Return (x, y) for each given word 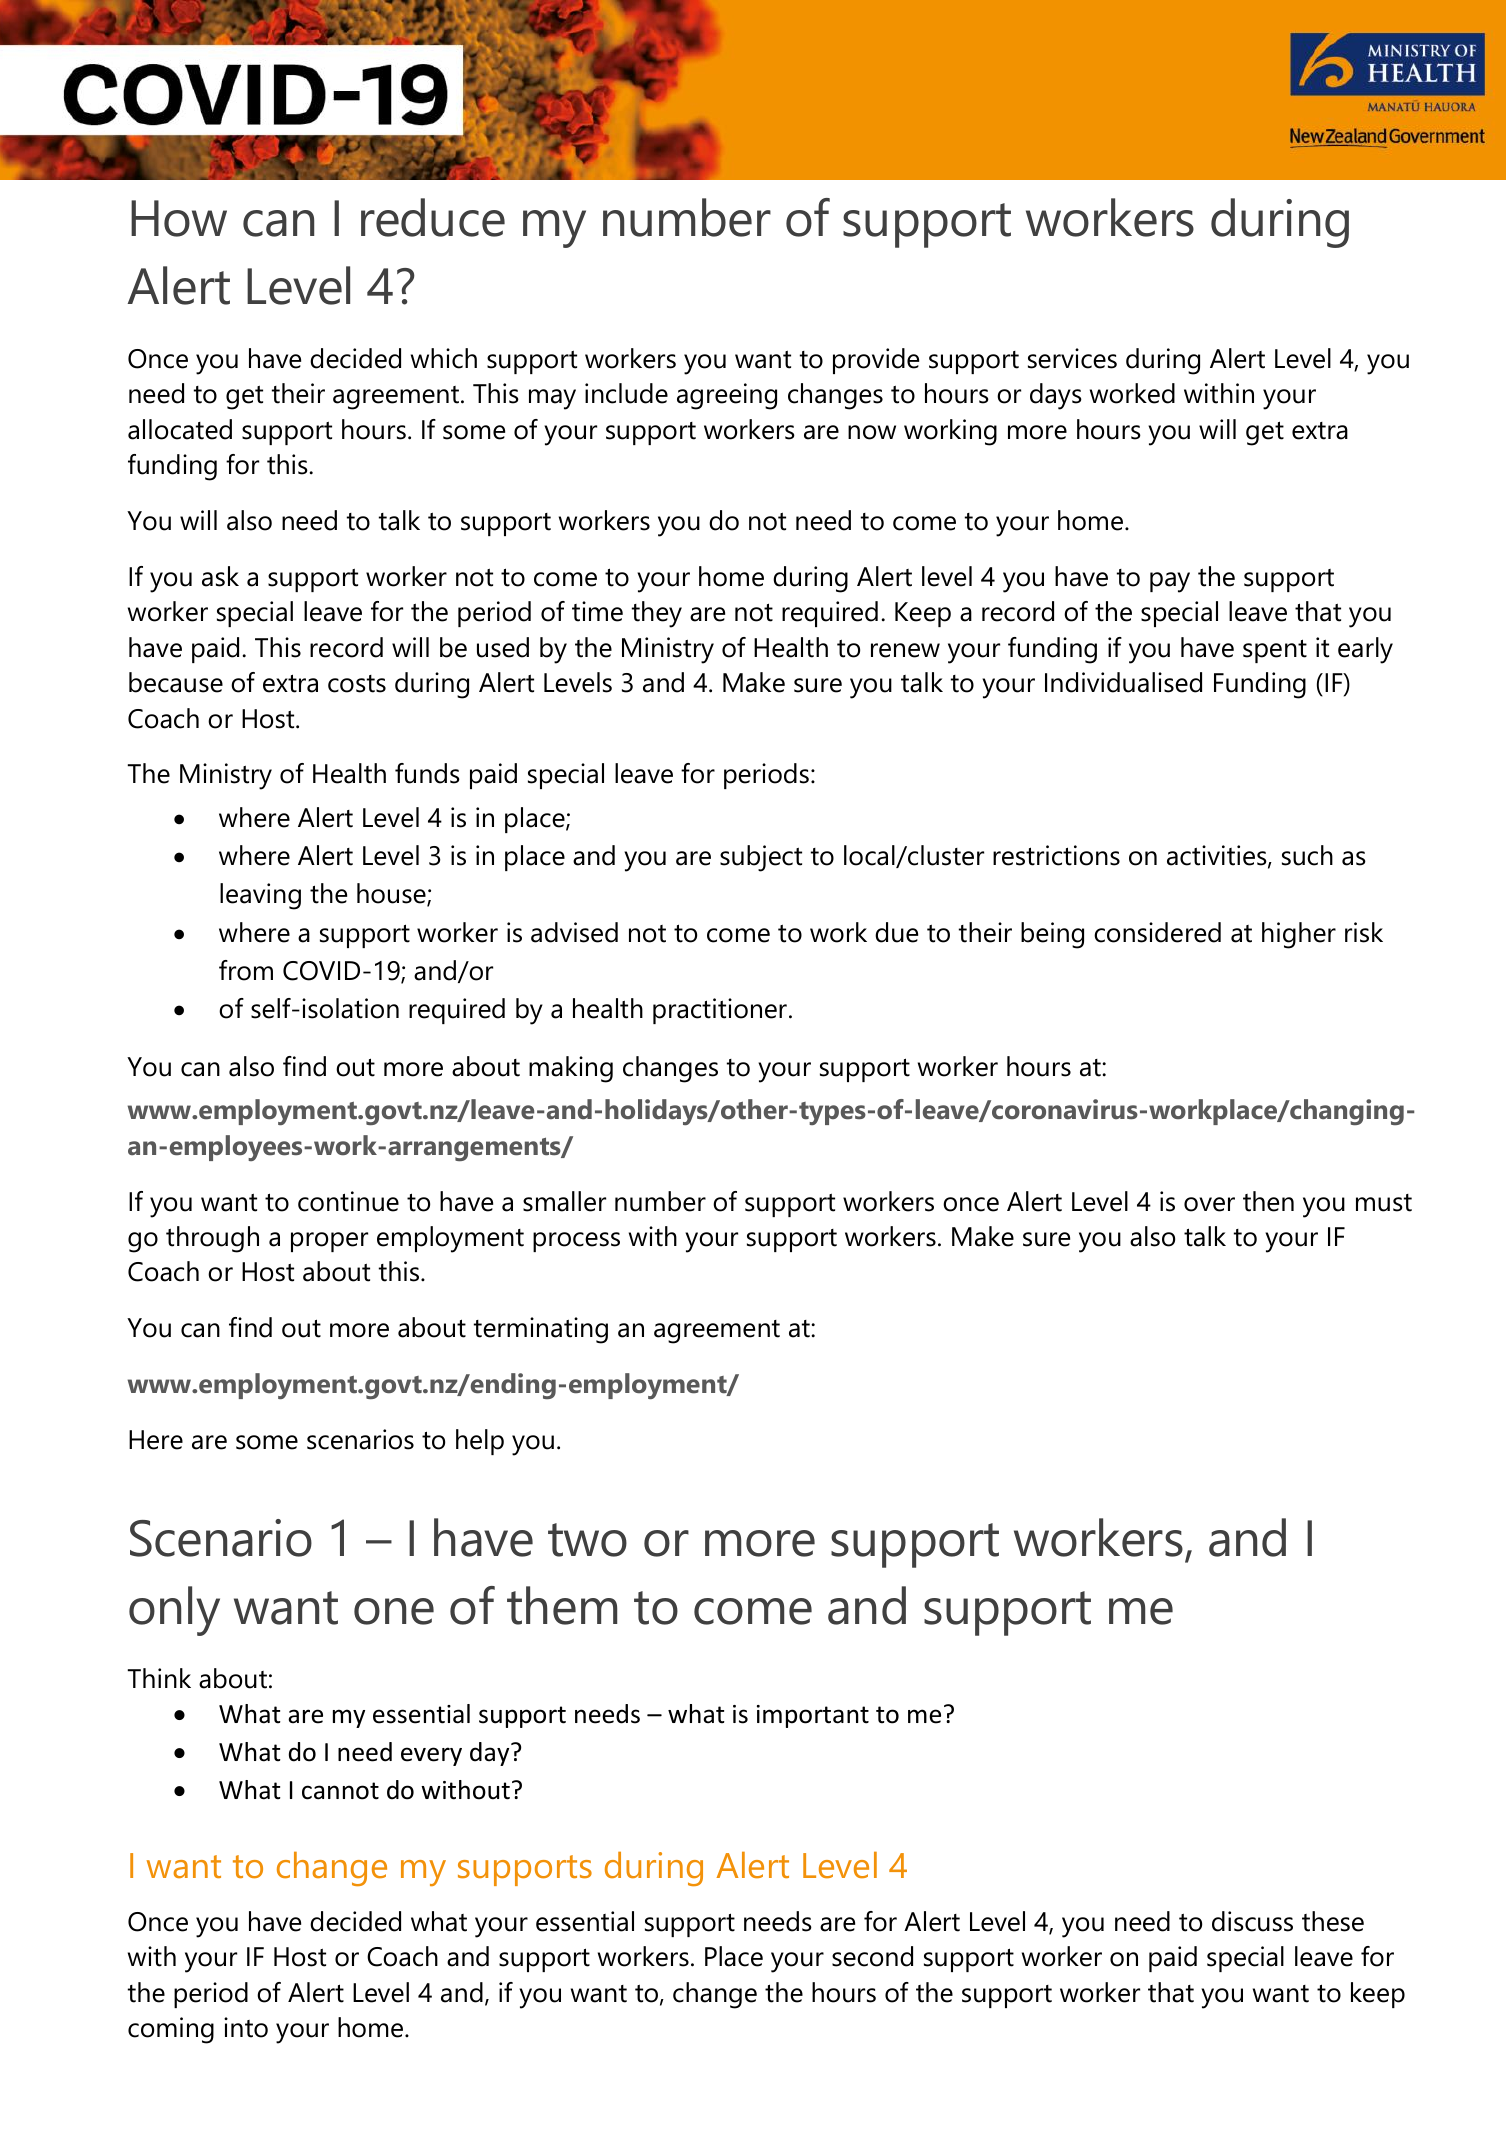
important (813, 1716)
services (1072, 358)
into (246, 2027)
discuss (1252, 1921)
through (212, 1239)
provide (876, 361)
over (1209, 1204)
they (657, 614)
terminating (541, 1330)
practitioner (720, 1011)
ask (220, 576)
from (246, 970)
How (179, 218)
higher (1299, 935)
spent (1275, 651)
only (174, 1611)
